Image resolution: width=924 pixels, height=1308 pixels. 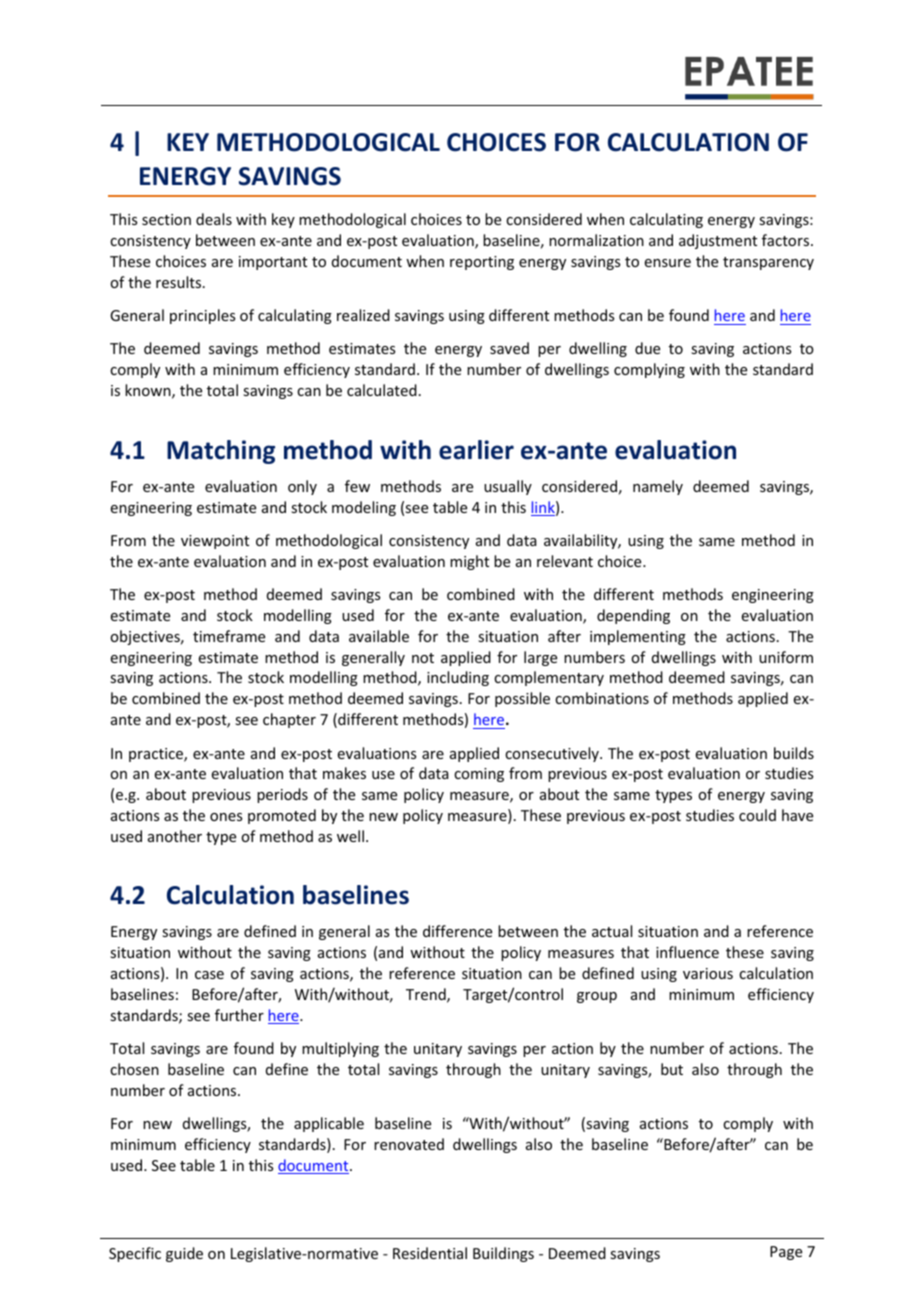 What do you see at coordinates (469, 562) in the screenshot?
I see `might` at bounding box center [469, 562].
